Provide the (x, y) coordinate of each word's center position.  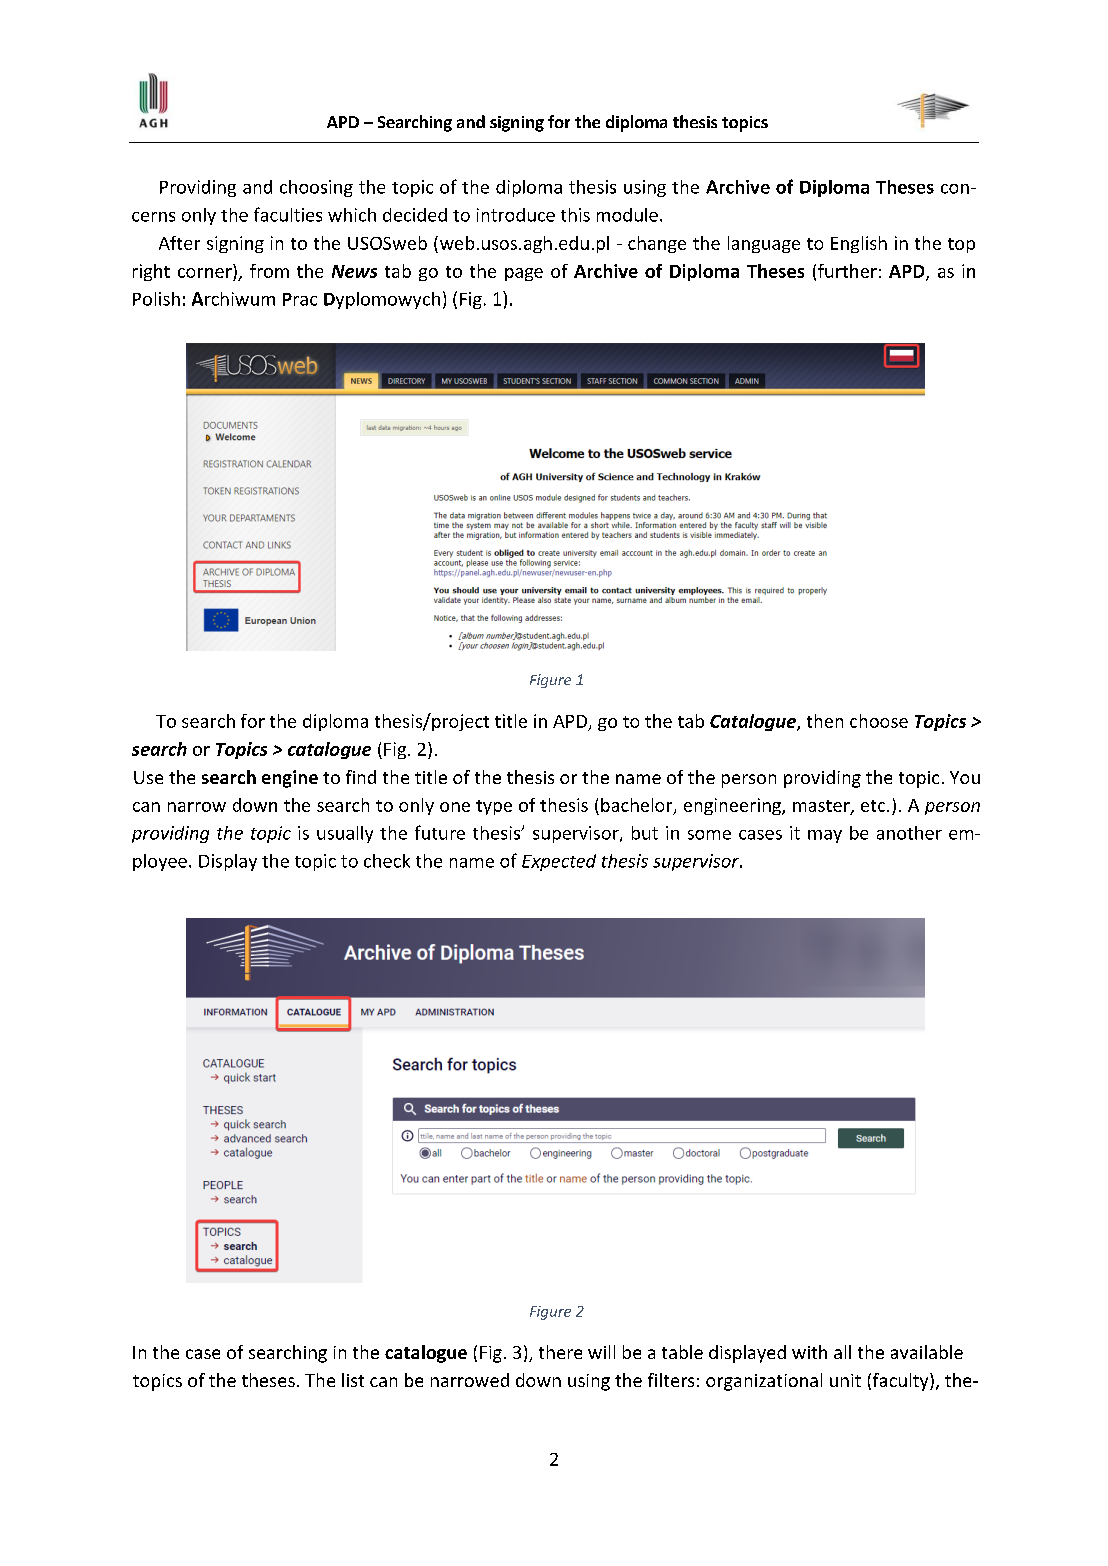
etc (874, 806)
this (575, 215)
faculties (288, 214)
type (494, 807)
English (859, 244)
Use (148, 777)
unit (845, 1380)
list (353, 1380)
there (560, 1352)
